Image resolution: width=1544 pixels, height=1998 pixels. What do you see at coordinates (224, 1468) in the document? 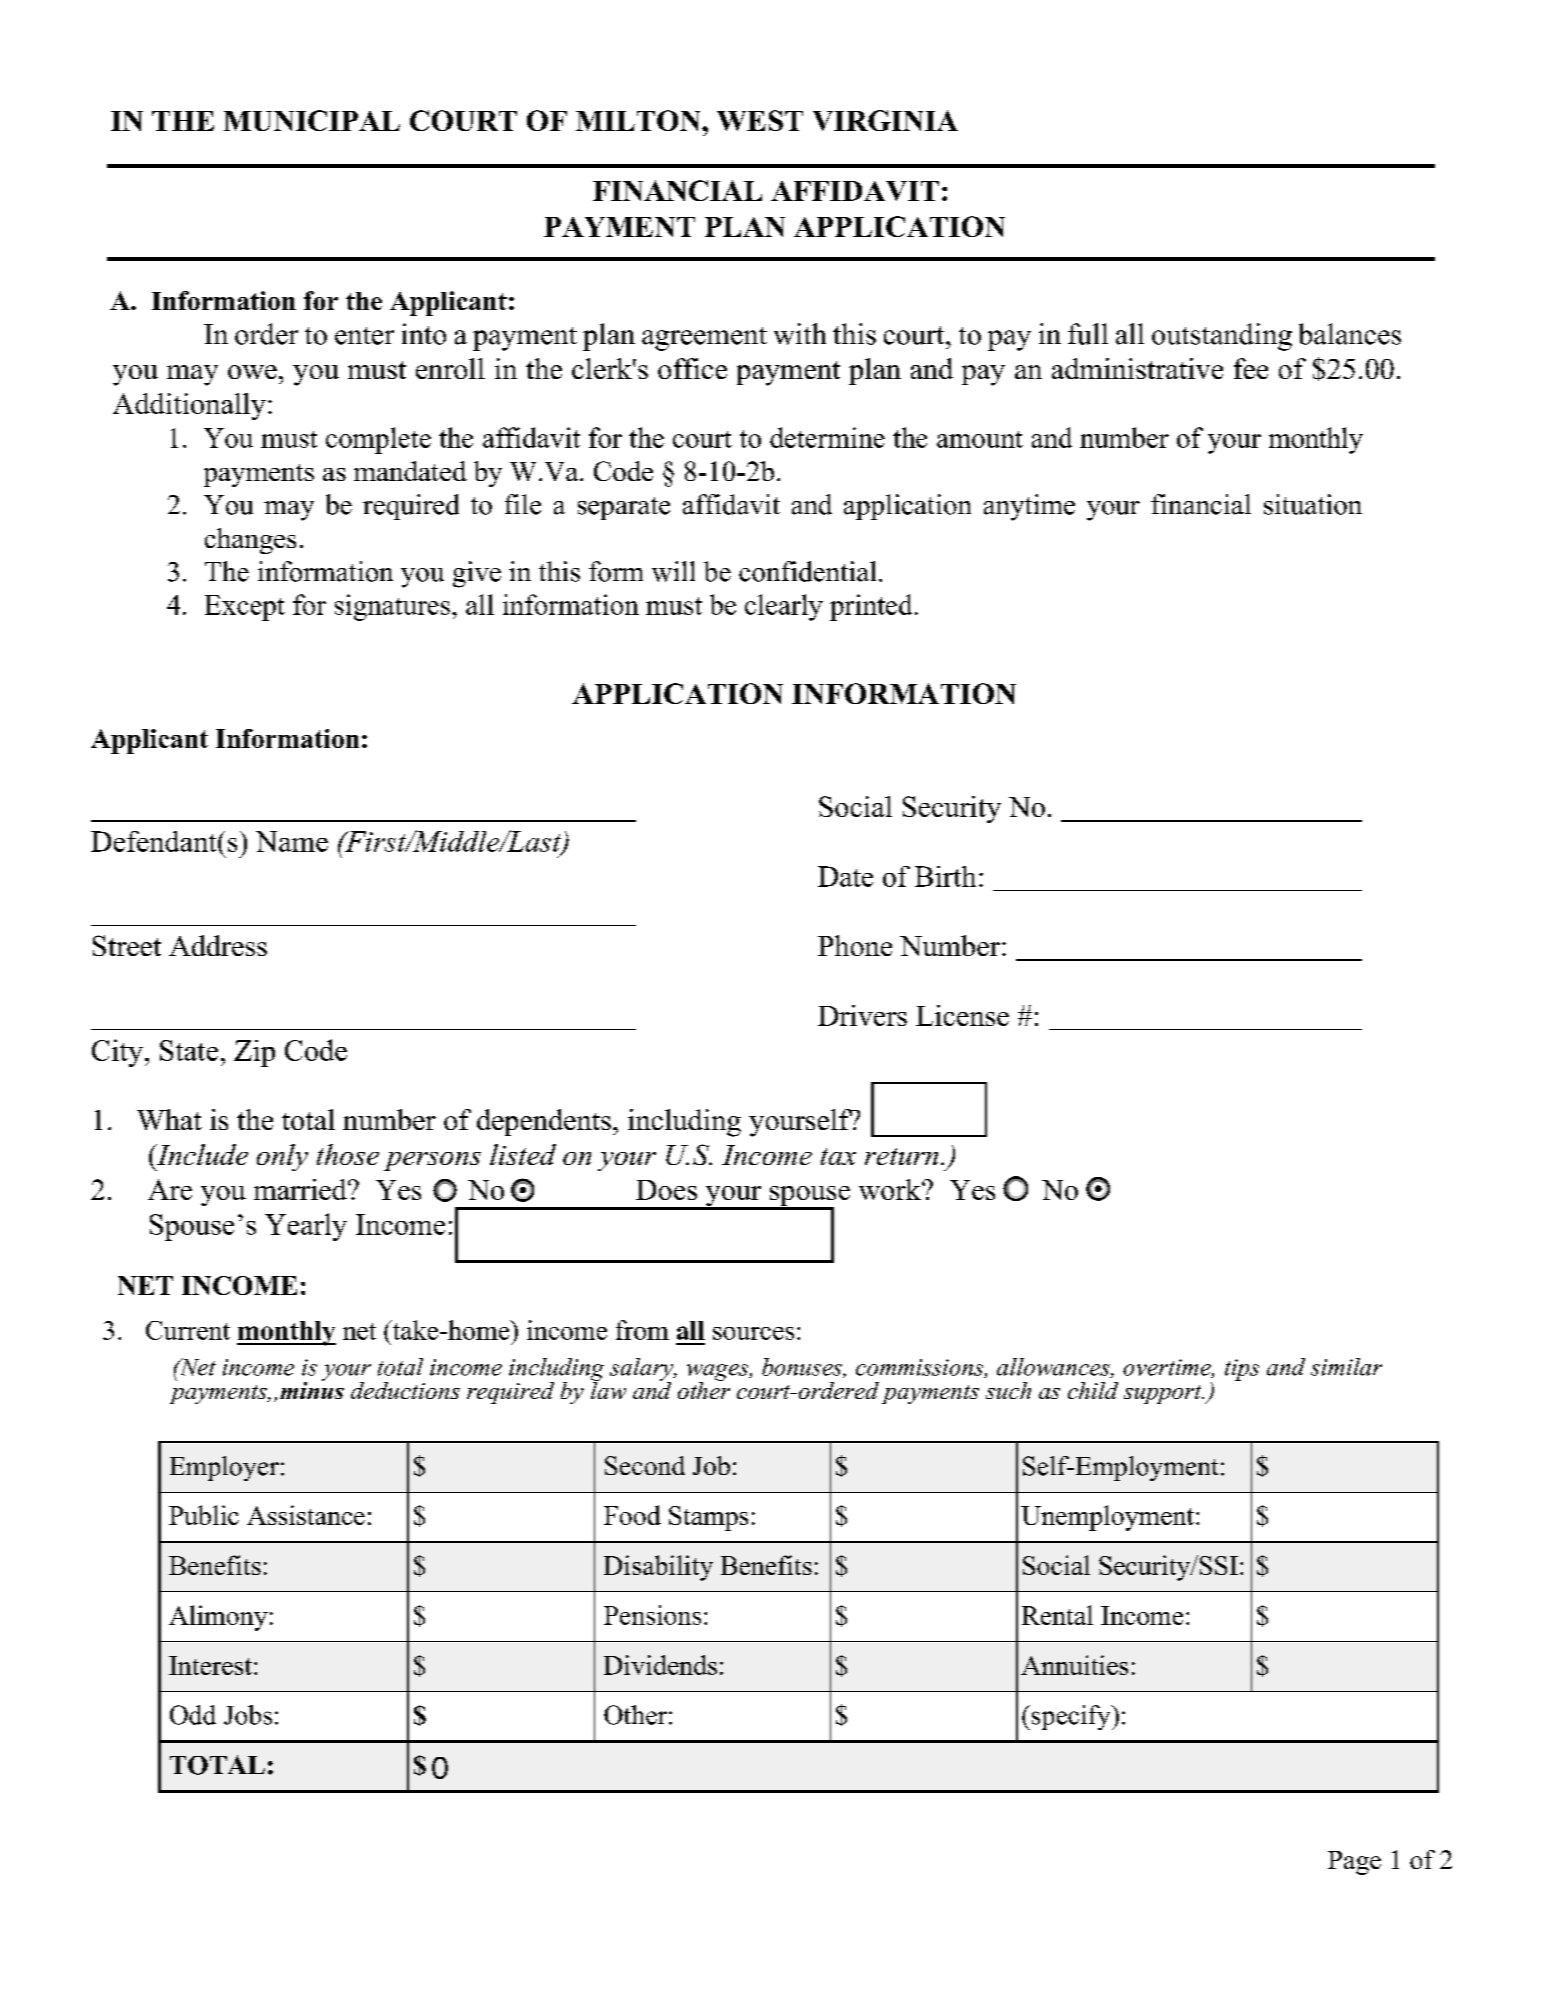
I see `Employer` at bounding box center [224, 1468].
